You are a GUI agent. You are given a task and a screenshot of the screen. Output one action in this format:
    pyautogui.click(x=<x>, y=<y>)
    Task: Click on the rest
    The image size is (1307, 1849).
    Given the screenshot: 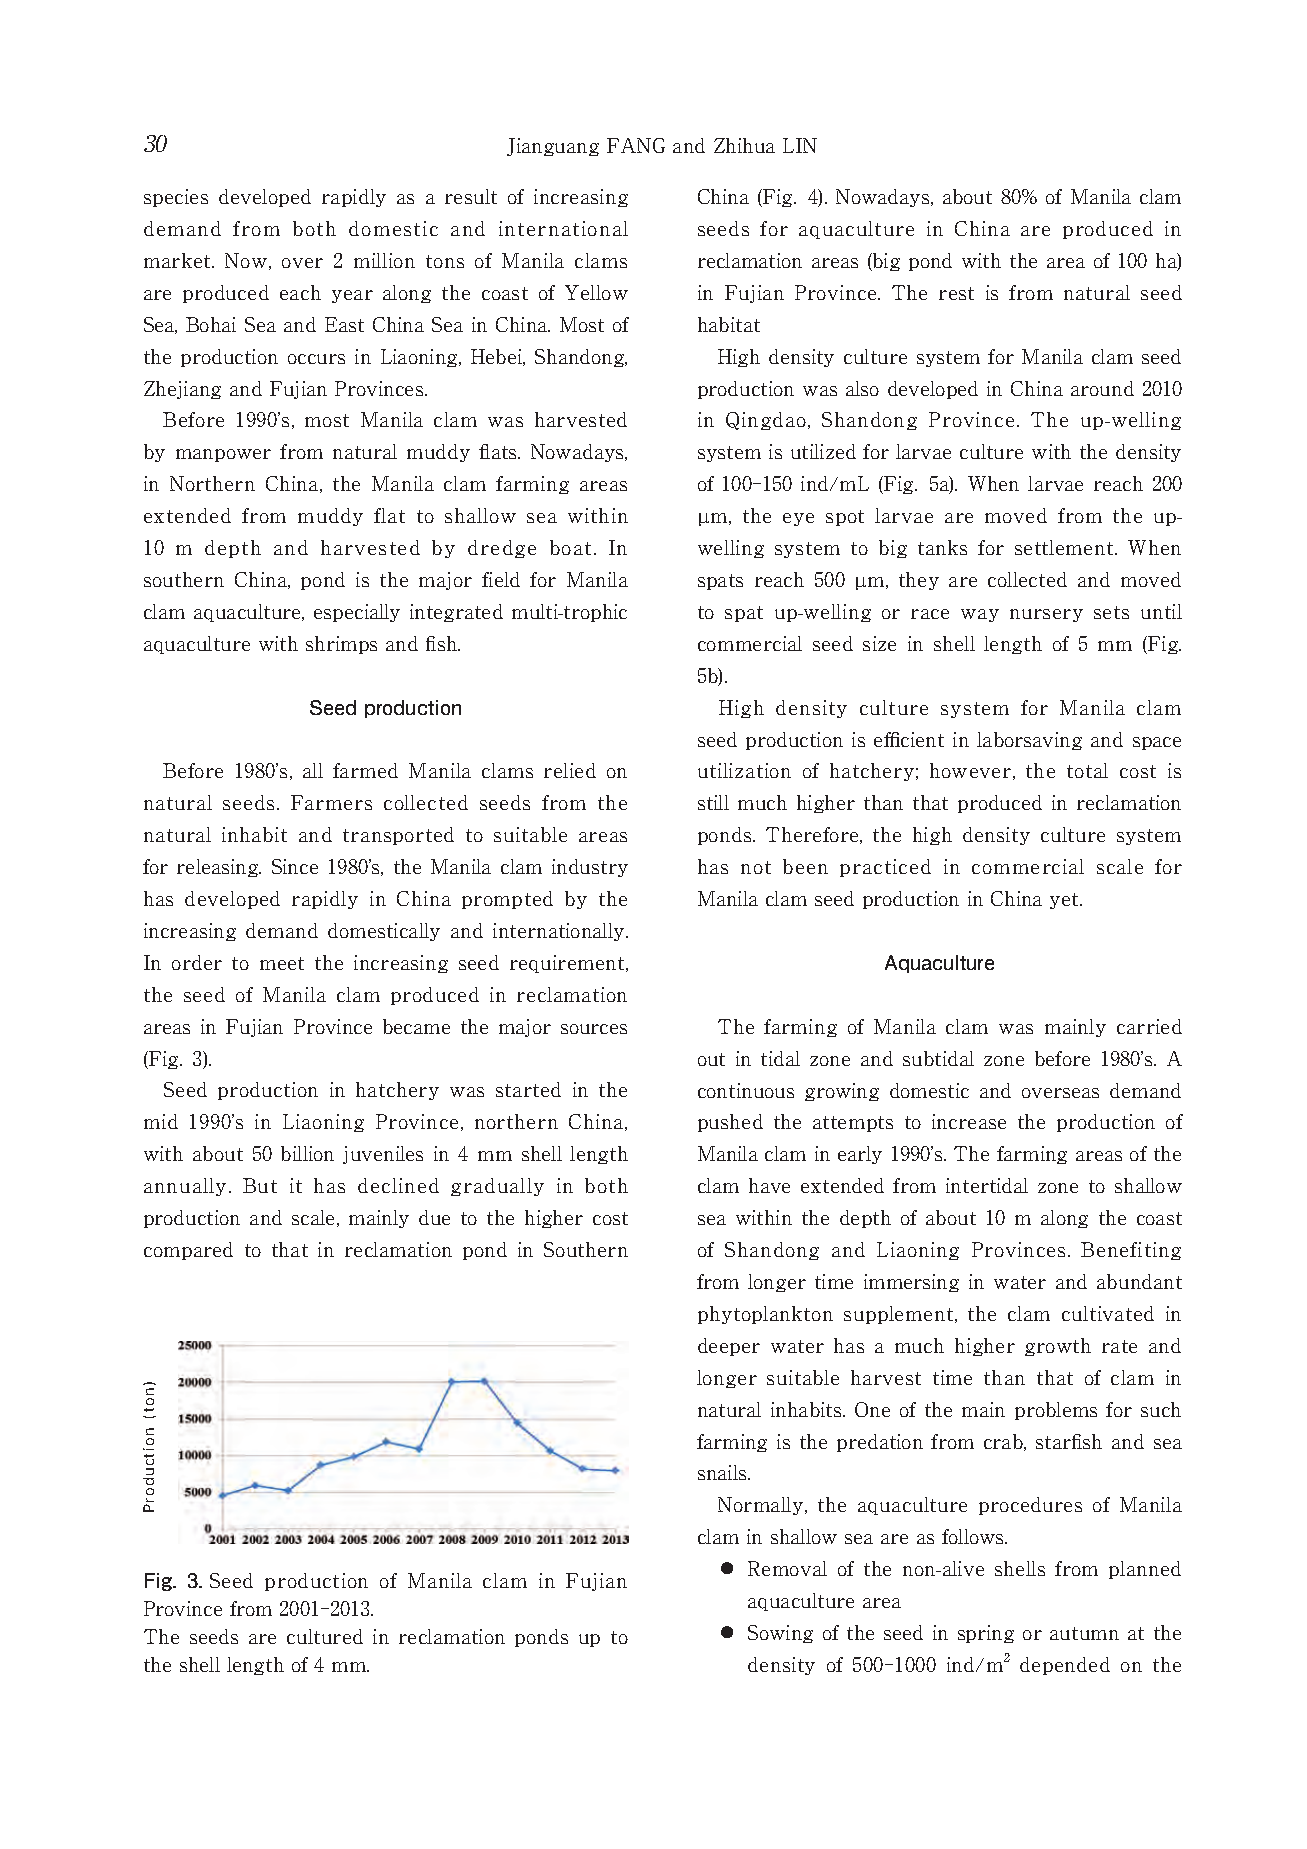 What is the action you would take?
    pyautogui.click(x=956, y=293)
